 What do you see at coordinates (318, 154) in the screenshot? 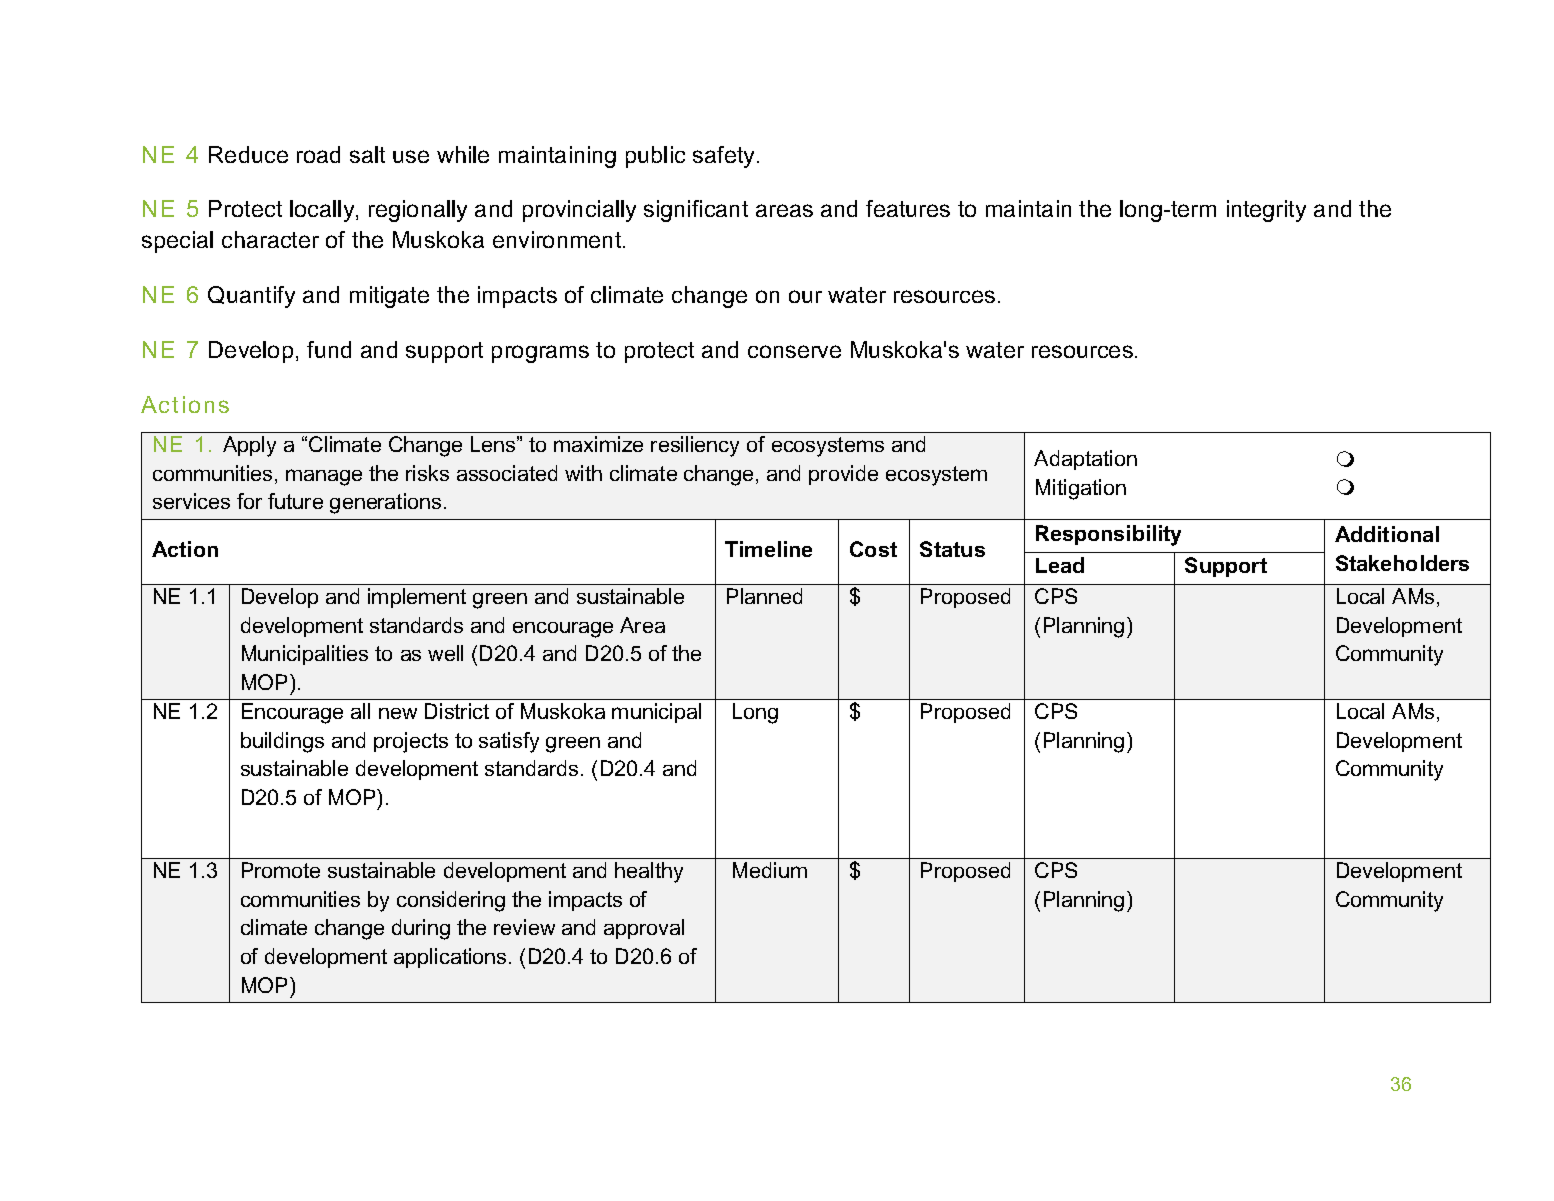
I see `road` at bounding box center [318, 154].
